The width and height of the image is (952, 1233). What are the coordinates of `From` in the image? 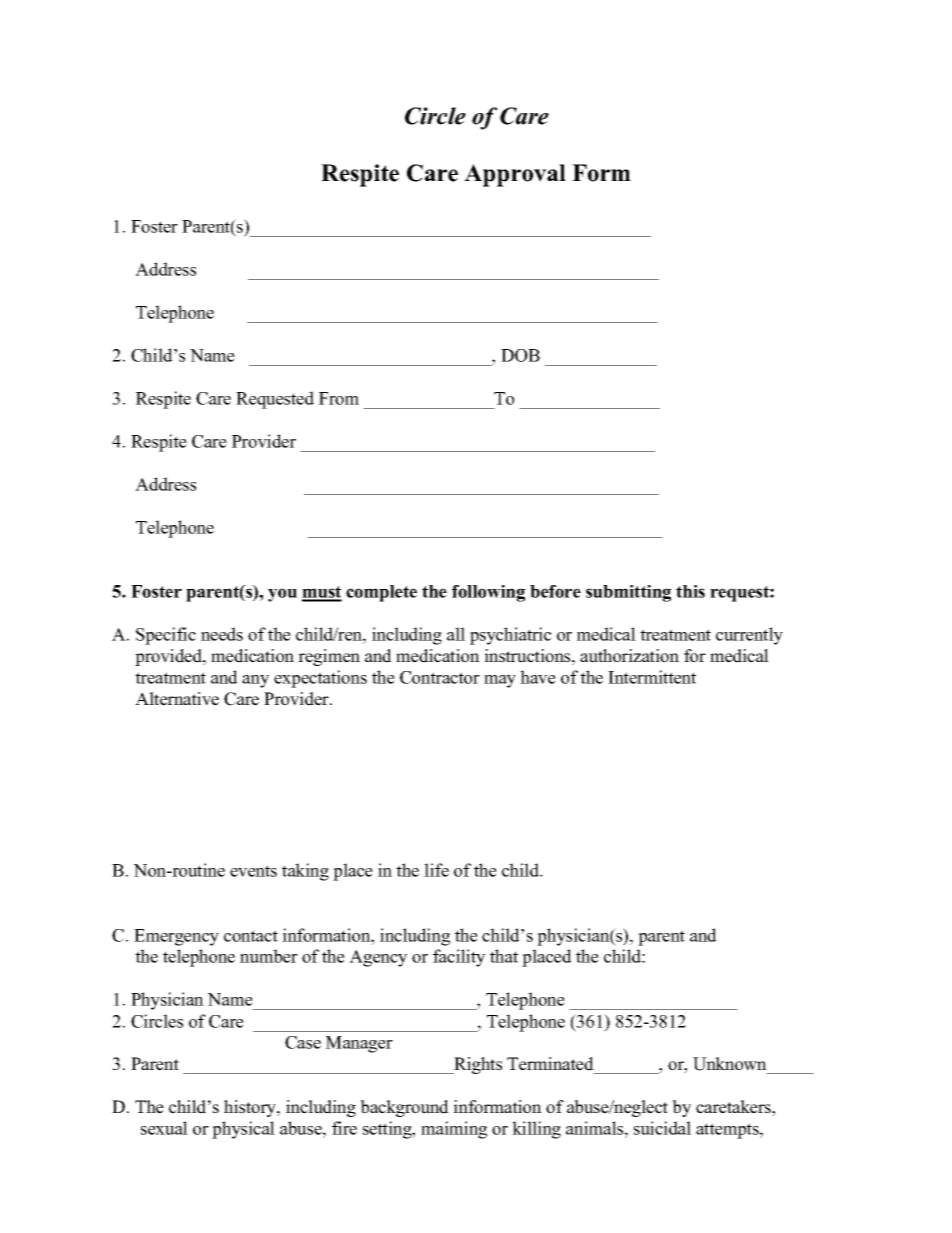 It's located at (339, 398).
